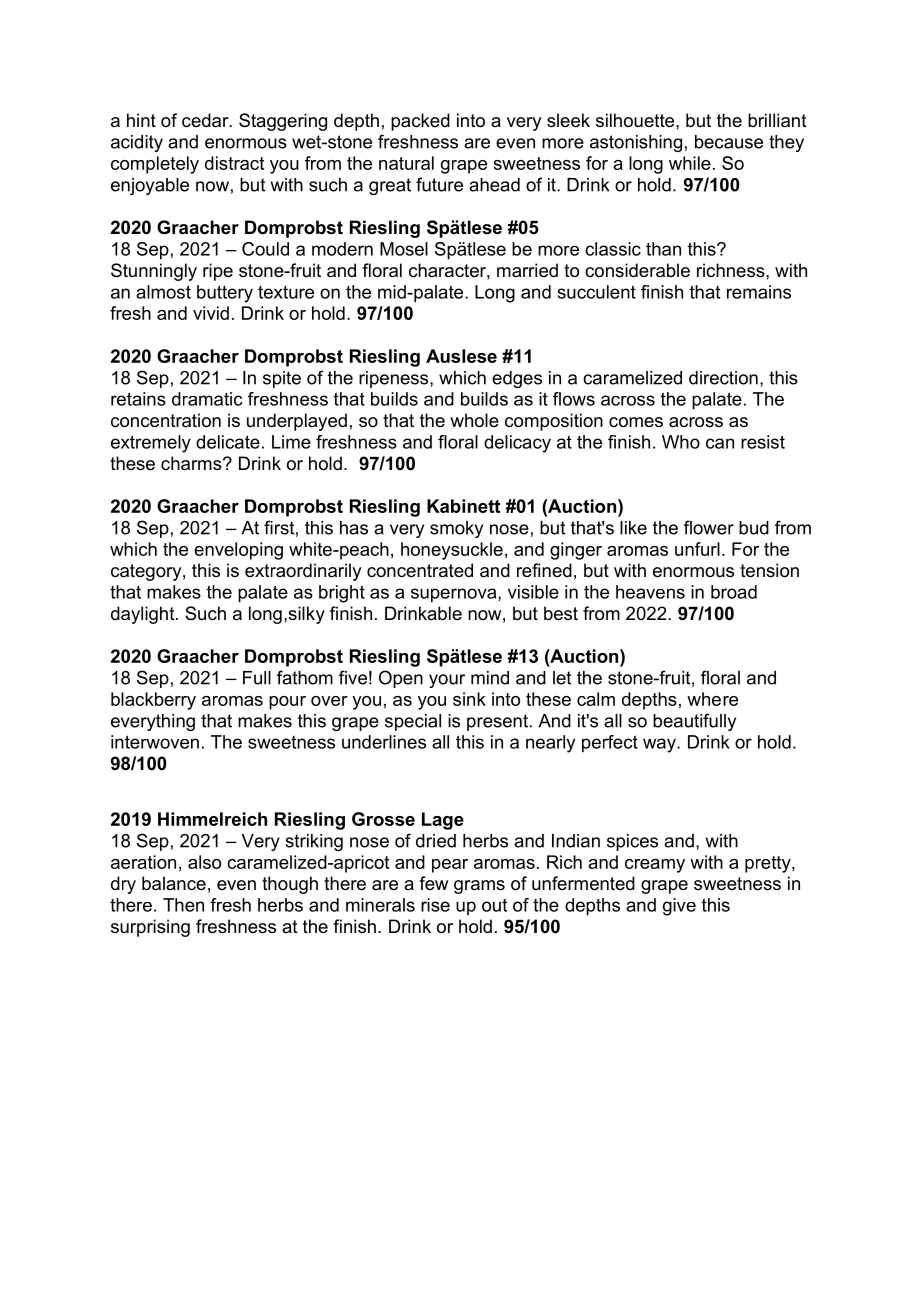  I want to click on where, so click(712, 699).
